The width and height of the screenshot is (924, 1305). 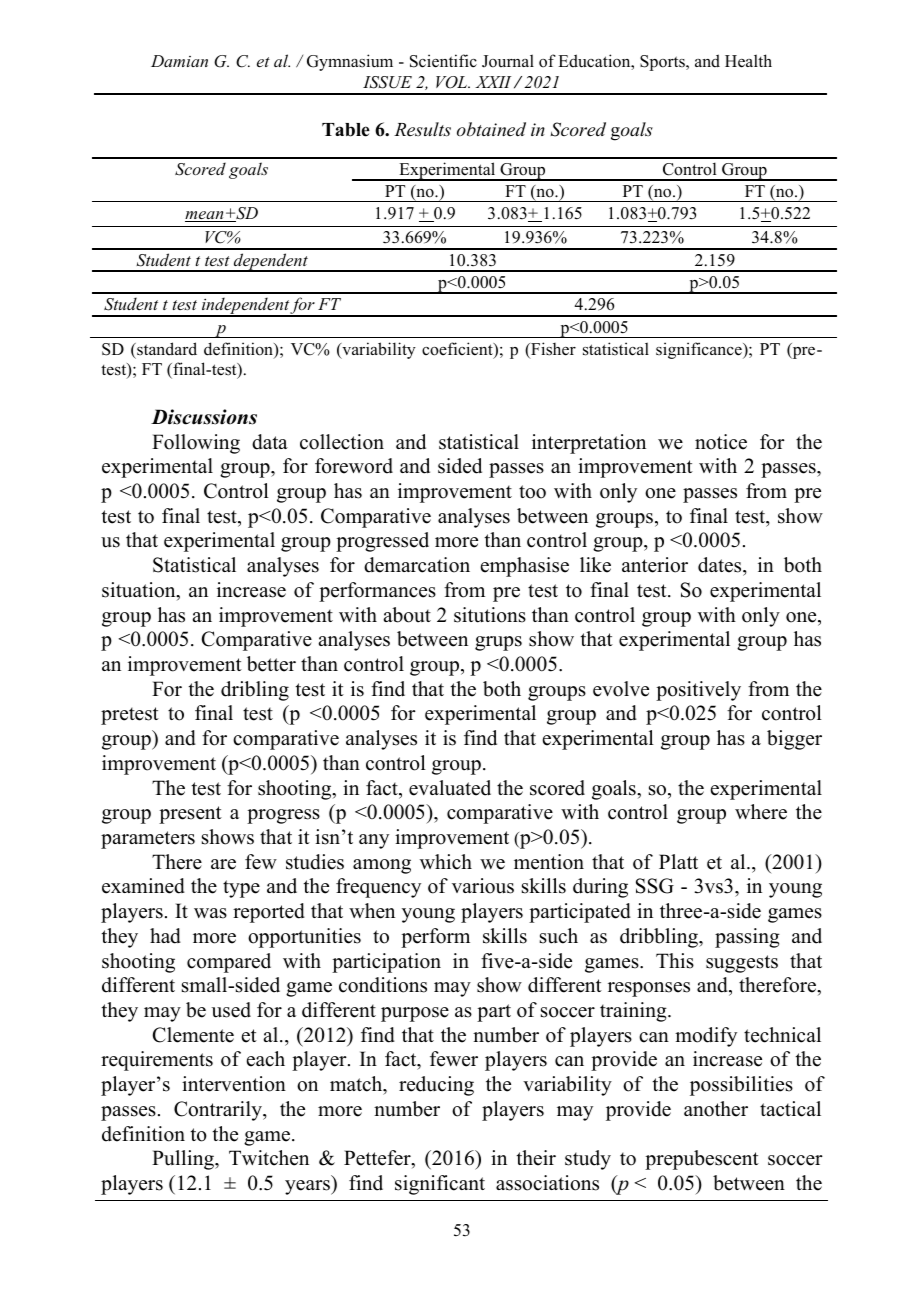 What do you see at coordinates (748, 61) in the screenshot?
I see `Health` at bounding box center [748, 61].
